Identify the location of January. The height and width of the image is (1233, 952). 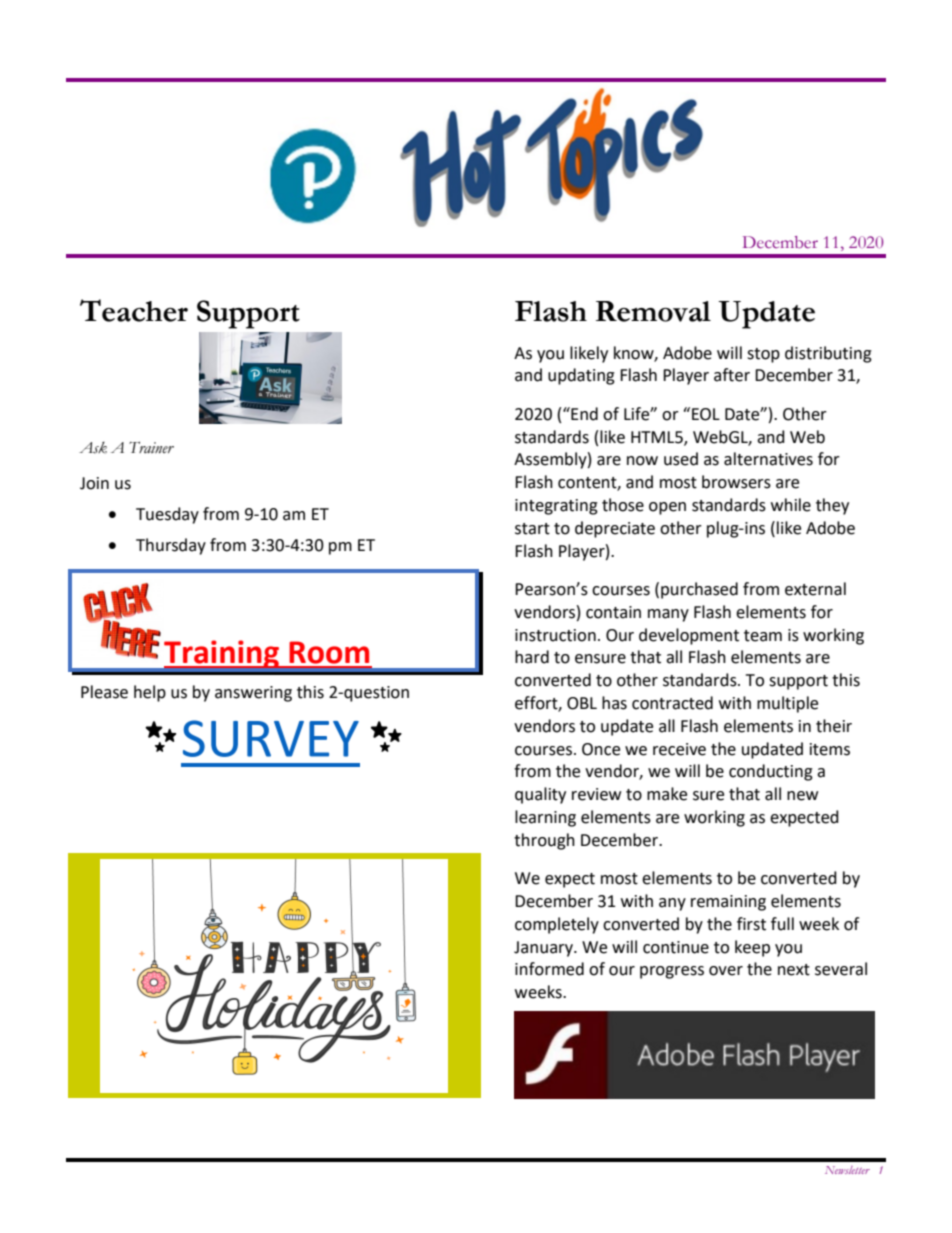
(544, 949).
